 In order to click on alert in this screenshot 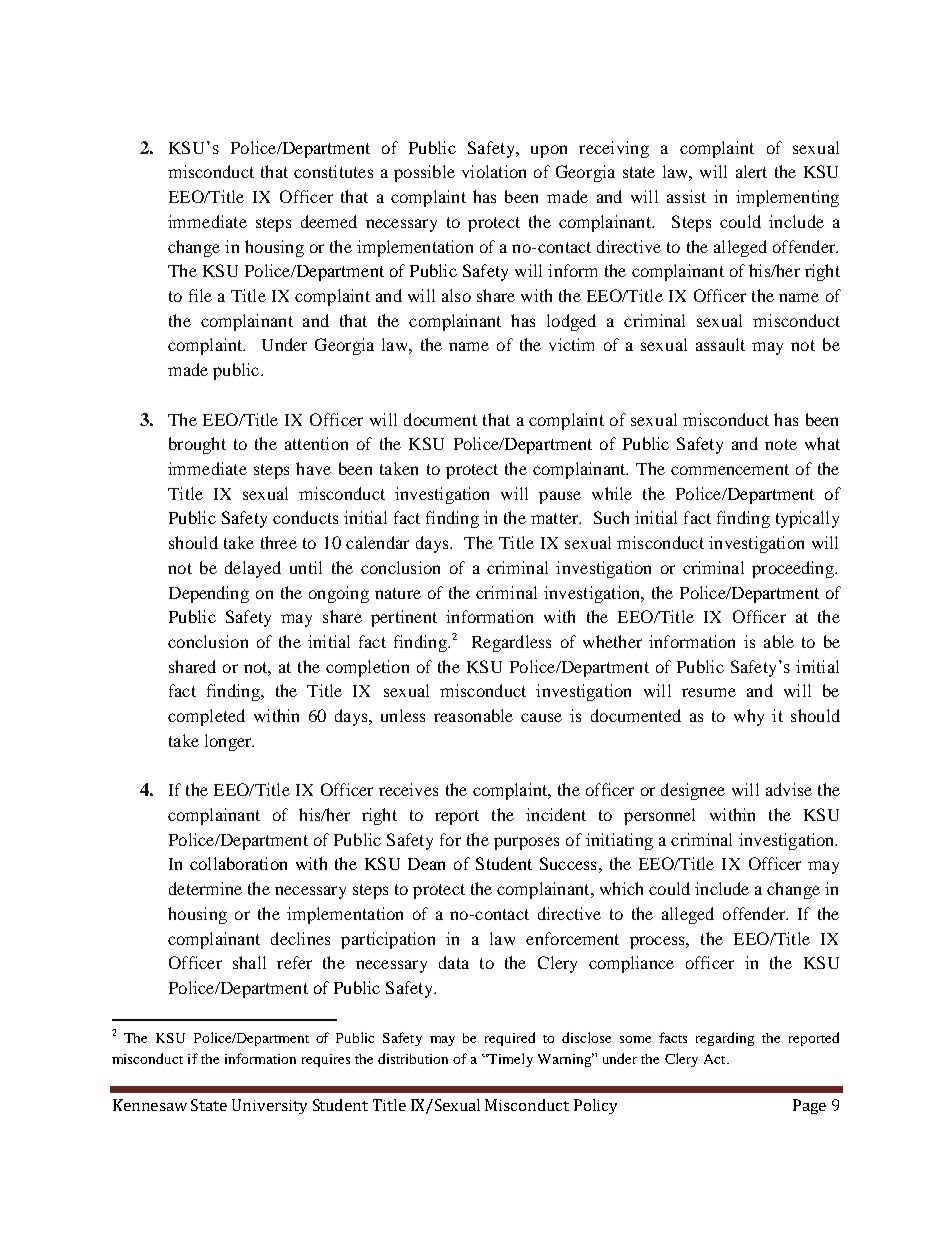, I will do `click(751, 171)`.
